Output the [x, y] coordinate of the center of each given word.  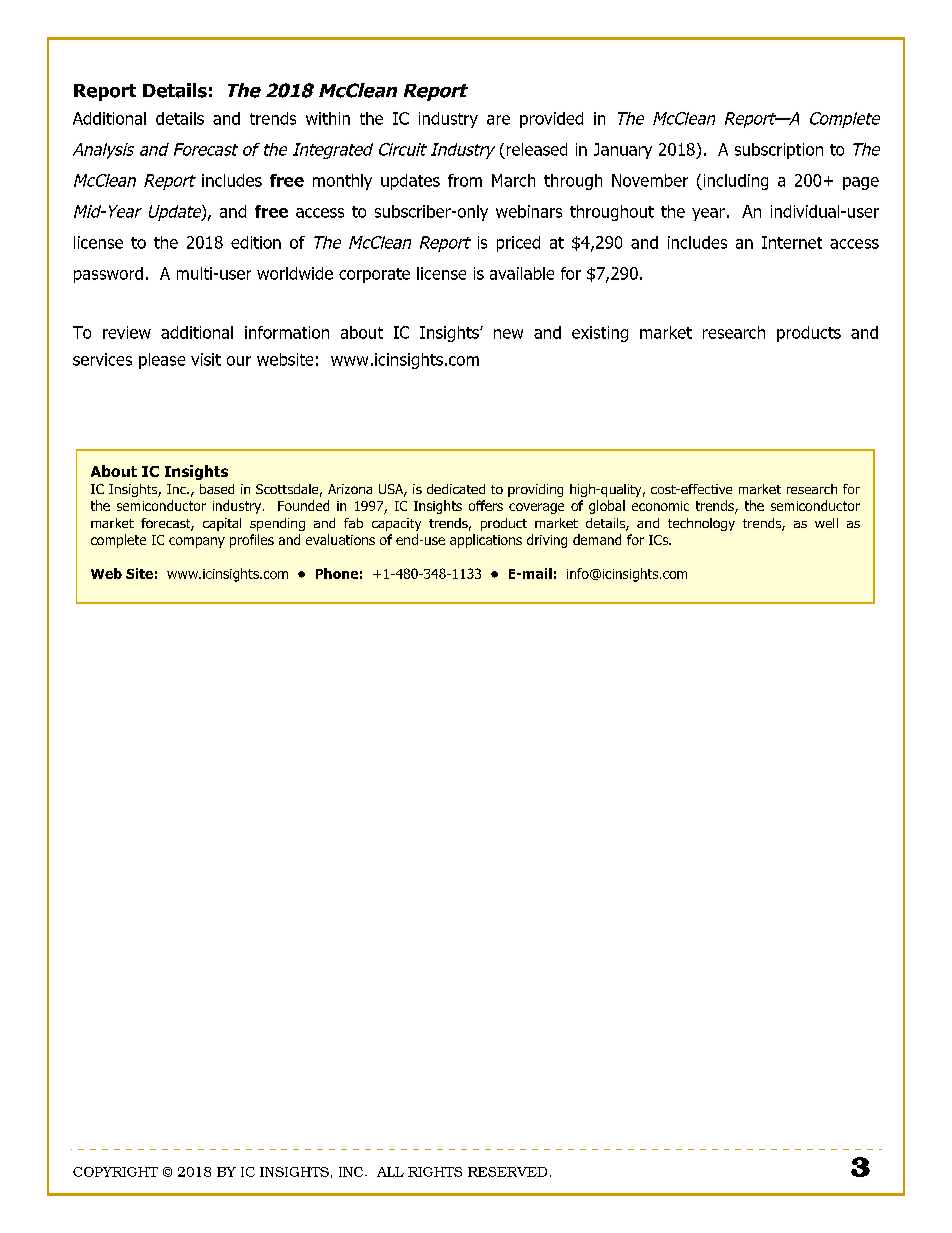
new [508, 334]
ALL [390, 1172]
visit [206, 359]
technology [701, 524]
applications [486, 541]
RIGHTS [435, 1172]
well [826, 523]
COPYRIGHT [115, 1172]
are [498, 120]
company [197, 542]
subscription [779, 151]
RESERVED [507, 1172]
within [328, 118]
